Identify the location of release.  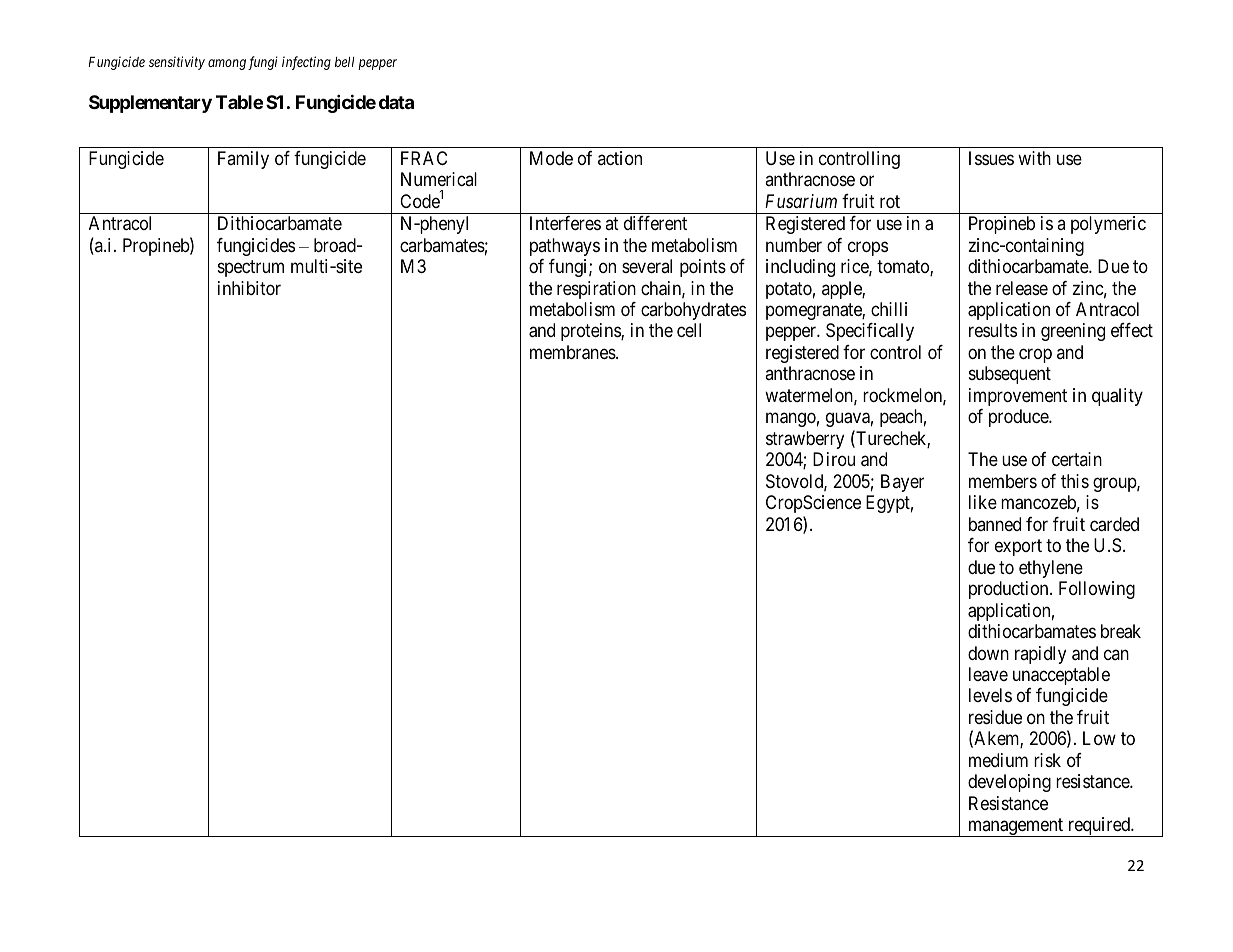
(1022, 288).
